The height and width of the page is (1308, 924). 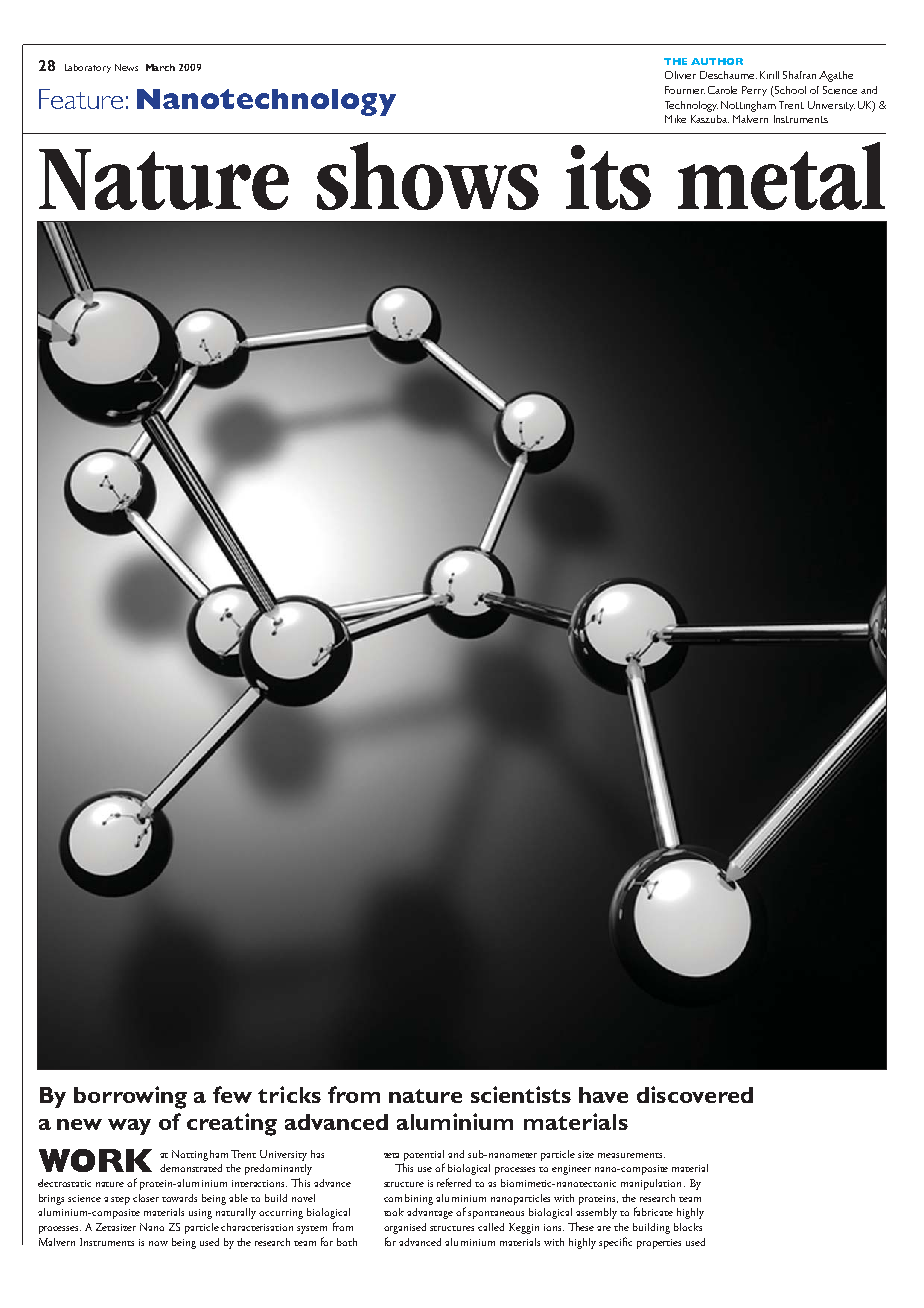 What do you see at coordinates (130, 1097) in the page?
I see `borrowing` at bounding box center [130, 1097].
